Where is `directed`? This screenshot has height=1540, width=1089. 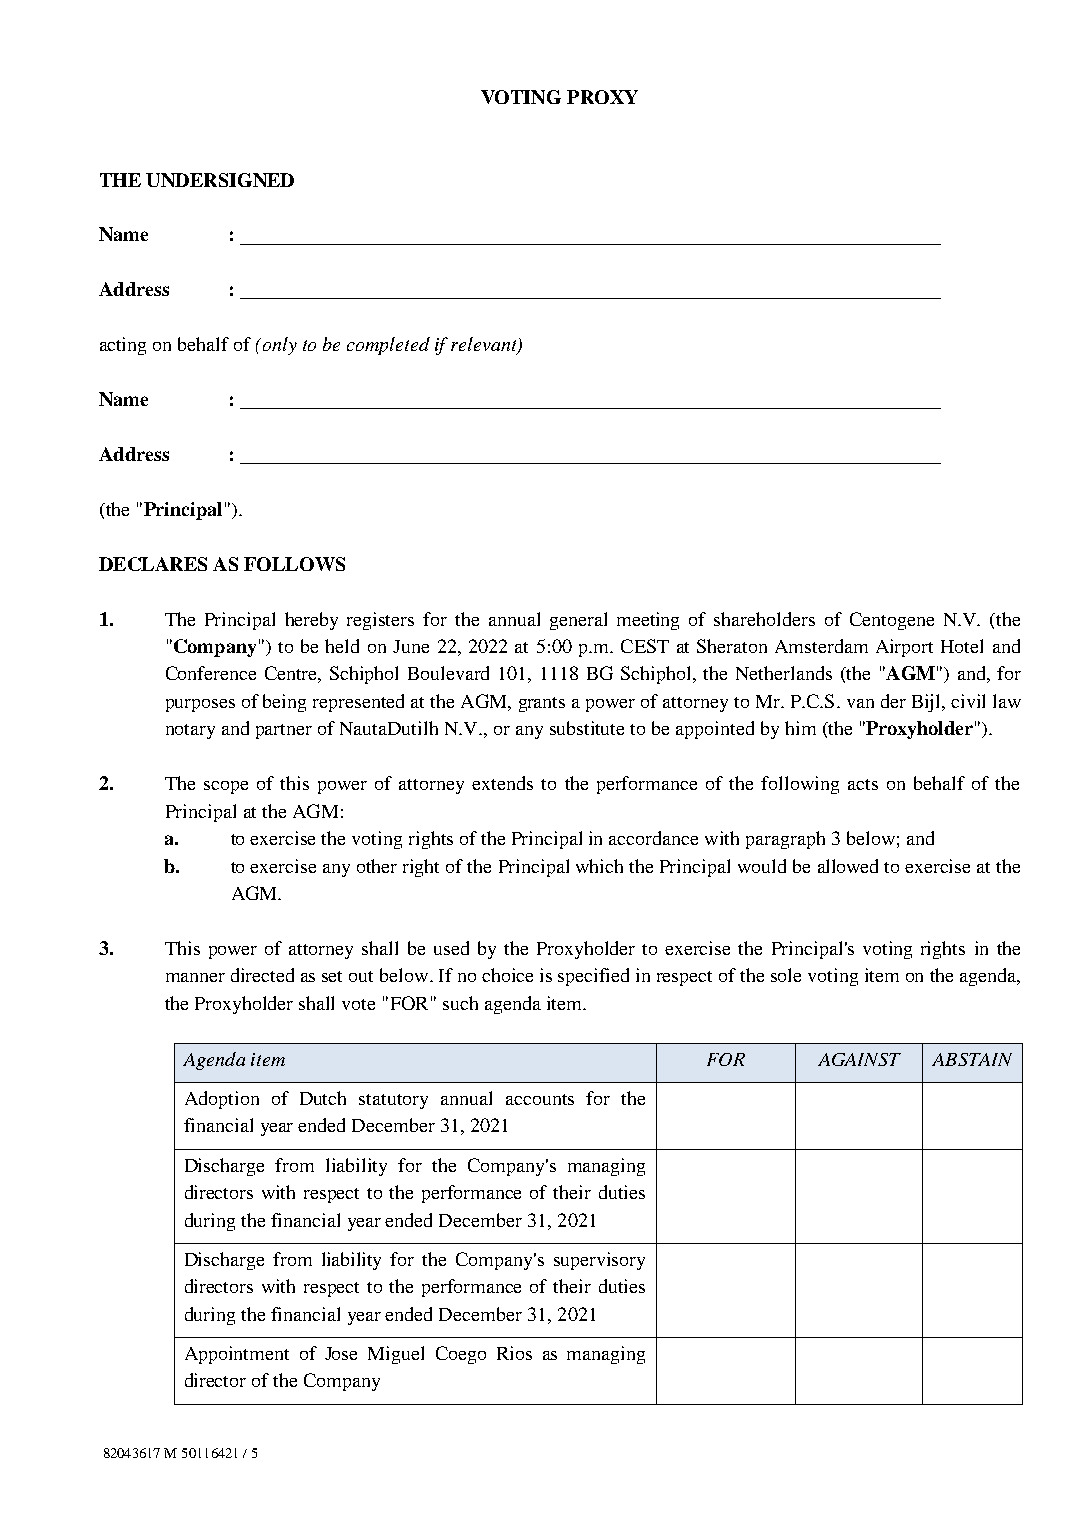 directed is located at coordinates (262, 975).
